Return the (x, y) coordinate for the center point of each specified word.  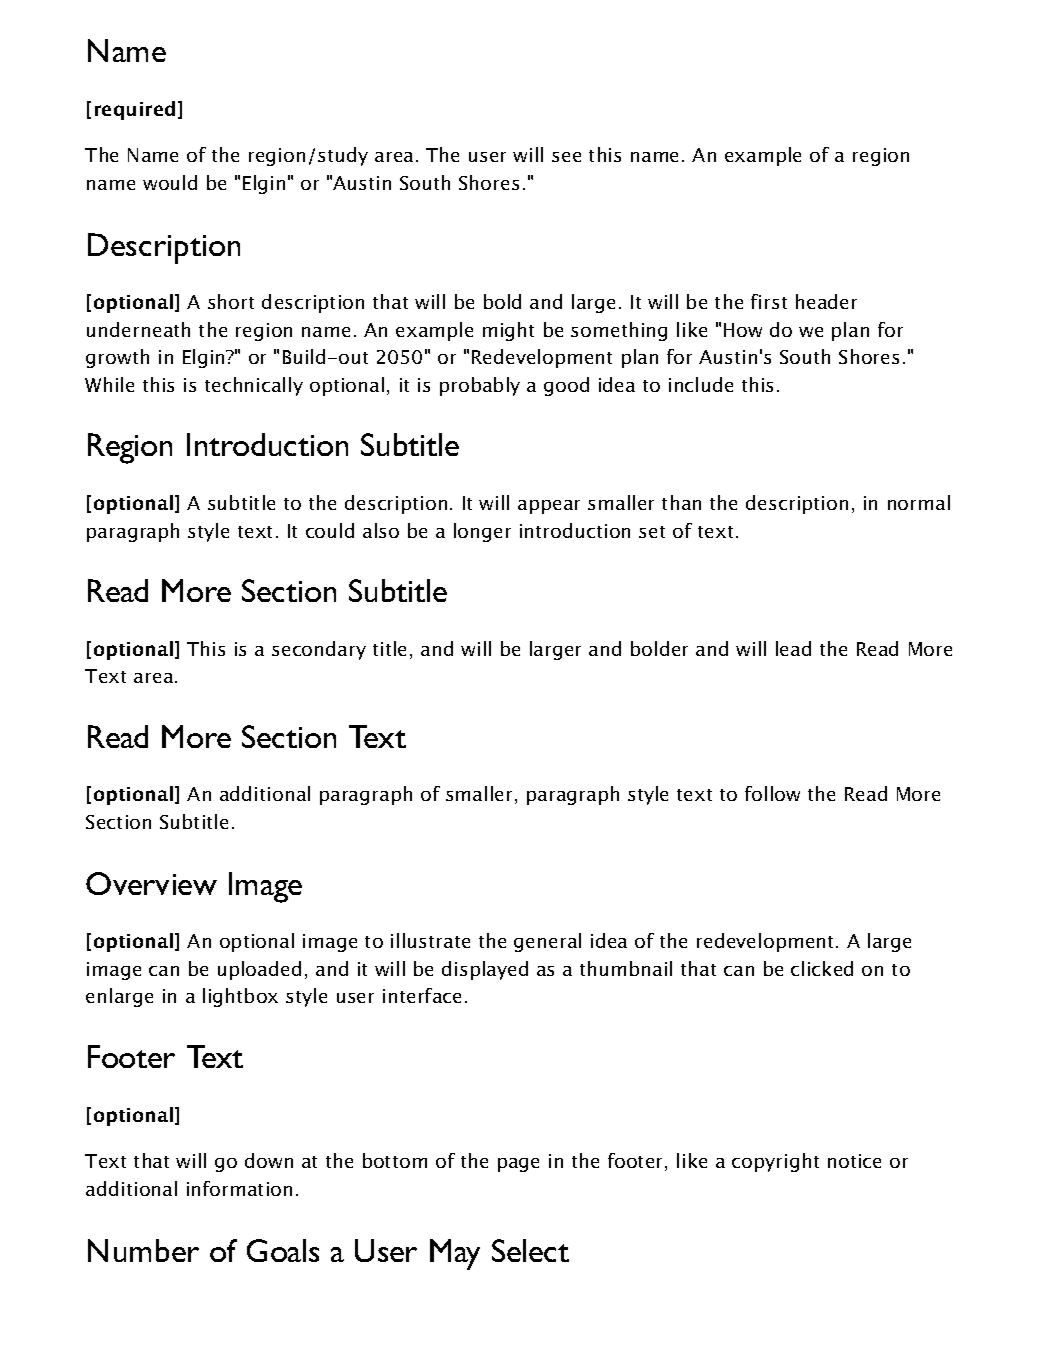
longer (482, 532)
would (170, 182)
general (547, 942)
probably (480, 386)
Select (530, 1250)
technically (254, 386)
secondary (319, 650)
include (701, 384)
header (826, 301)
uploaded (259, 970)
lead (793, 648)
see (566, 157)
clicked (822, 968)
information (239, 1188)
